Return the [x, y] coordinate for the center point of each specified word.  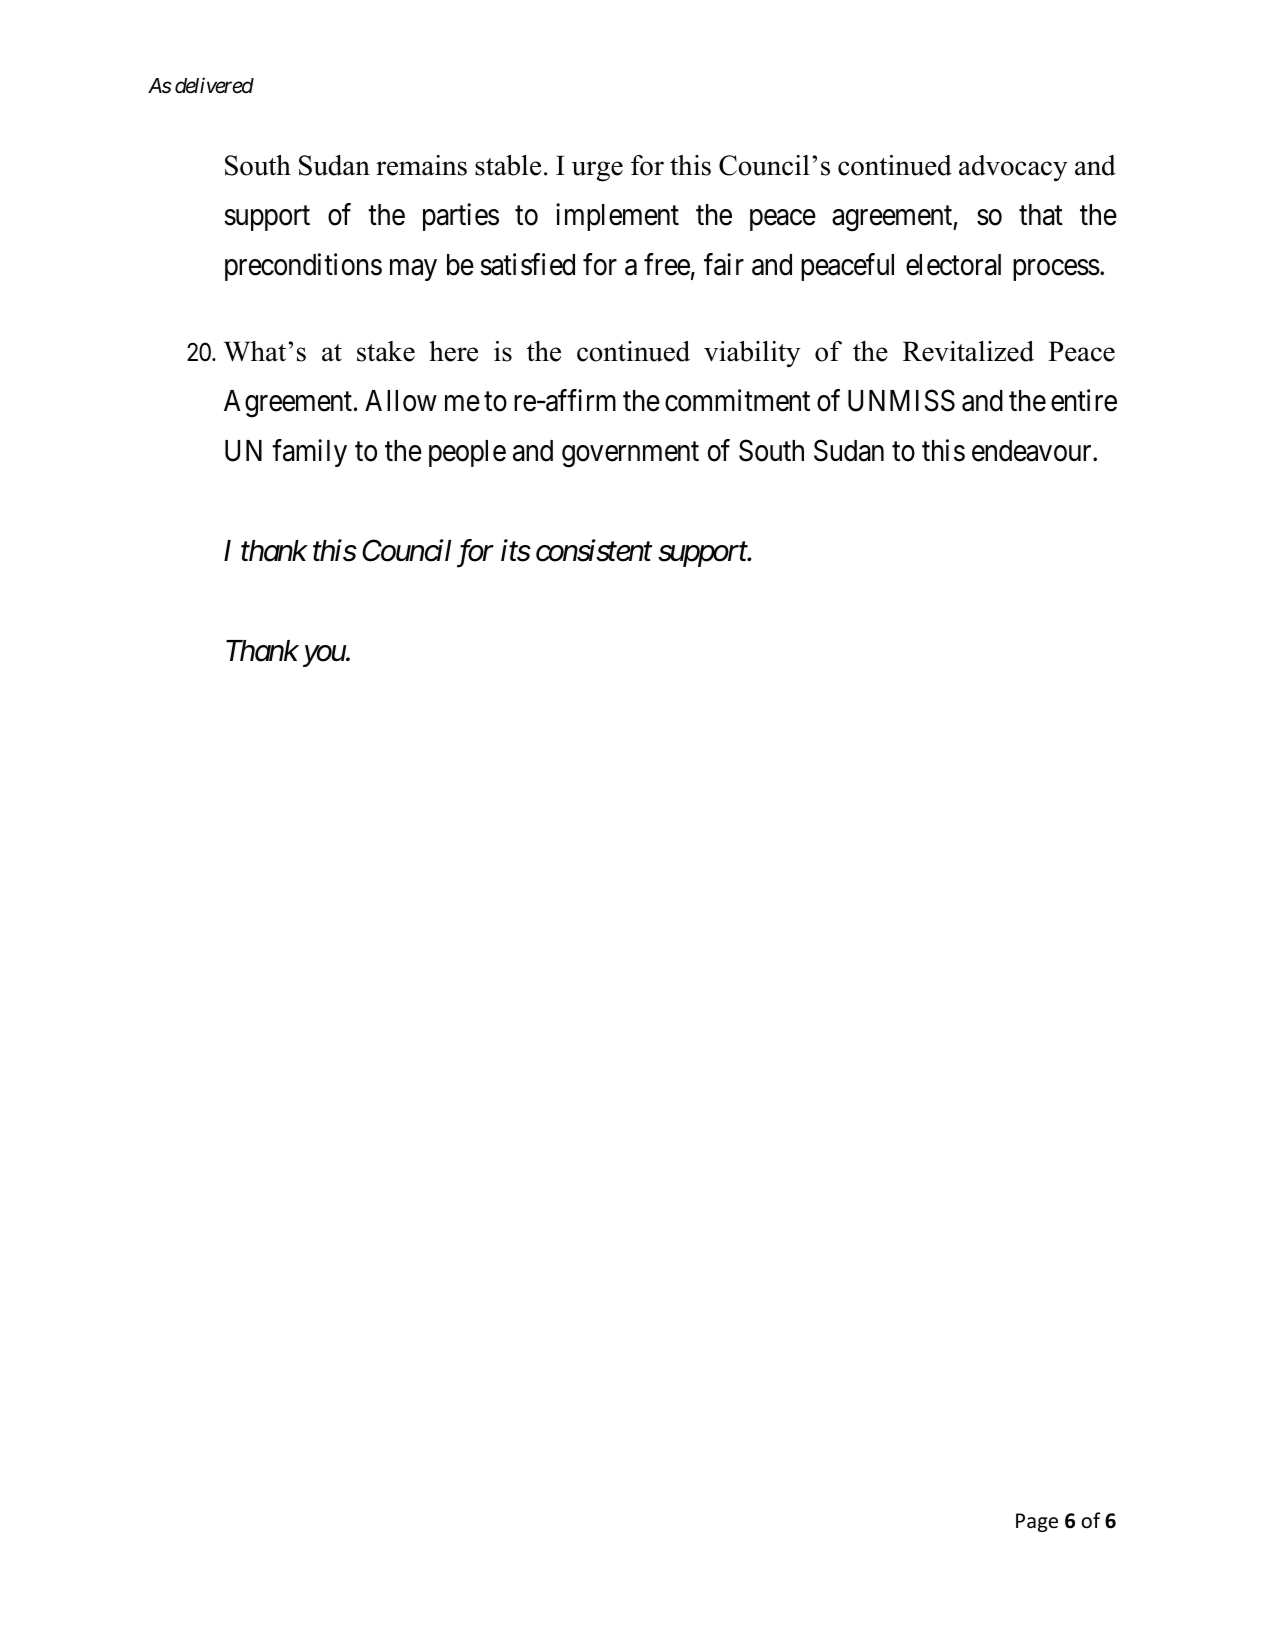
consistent [594, 551]
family [309, 453]
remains [421, 165]
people [467, 453]
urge [597, 171]
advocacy [1013, 168]
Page [1037, 1522]
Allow [401, 401]
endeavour [1033, 451]
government [630, 455]
